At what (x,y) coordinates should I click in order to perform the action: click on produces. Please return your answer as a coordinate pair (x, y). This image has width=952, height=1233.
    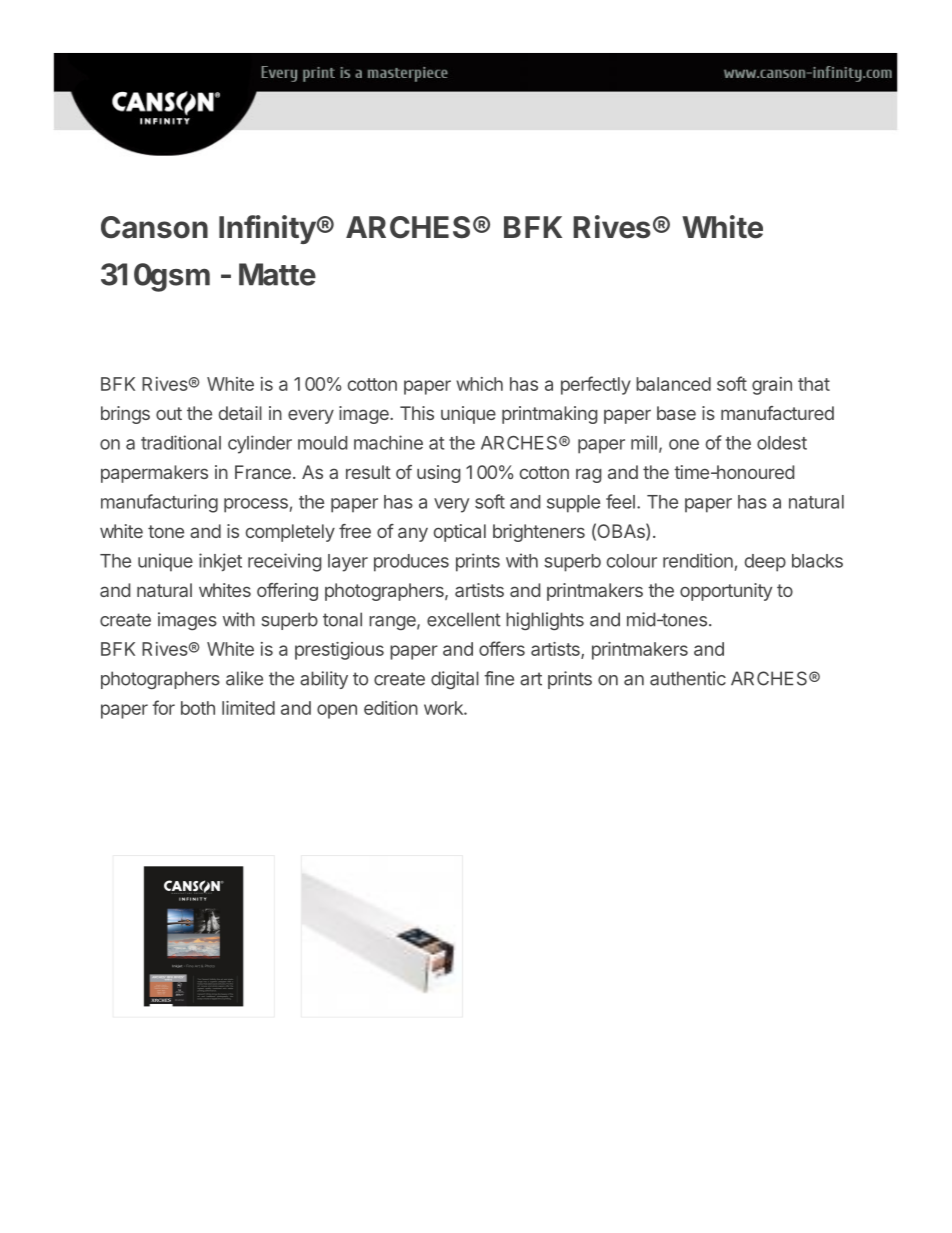
    Looking at the image, I should click on (411, 563).
